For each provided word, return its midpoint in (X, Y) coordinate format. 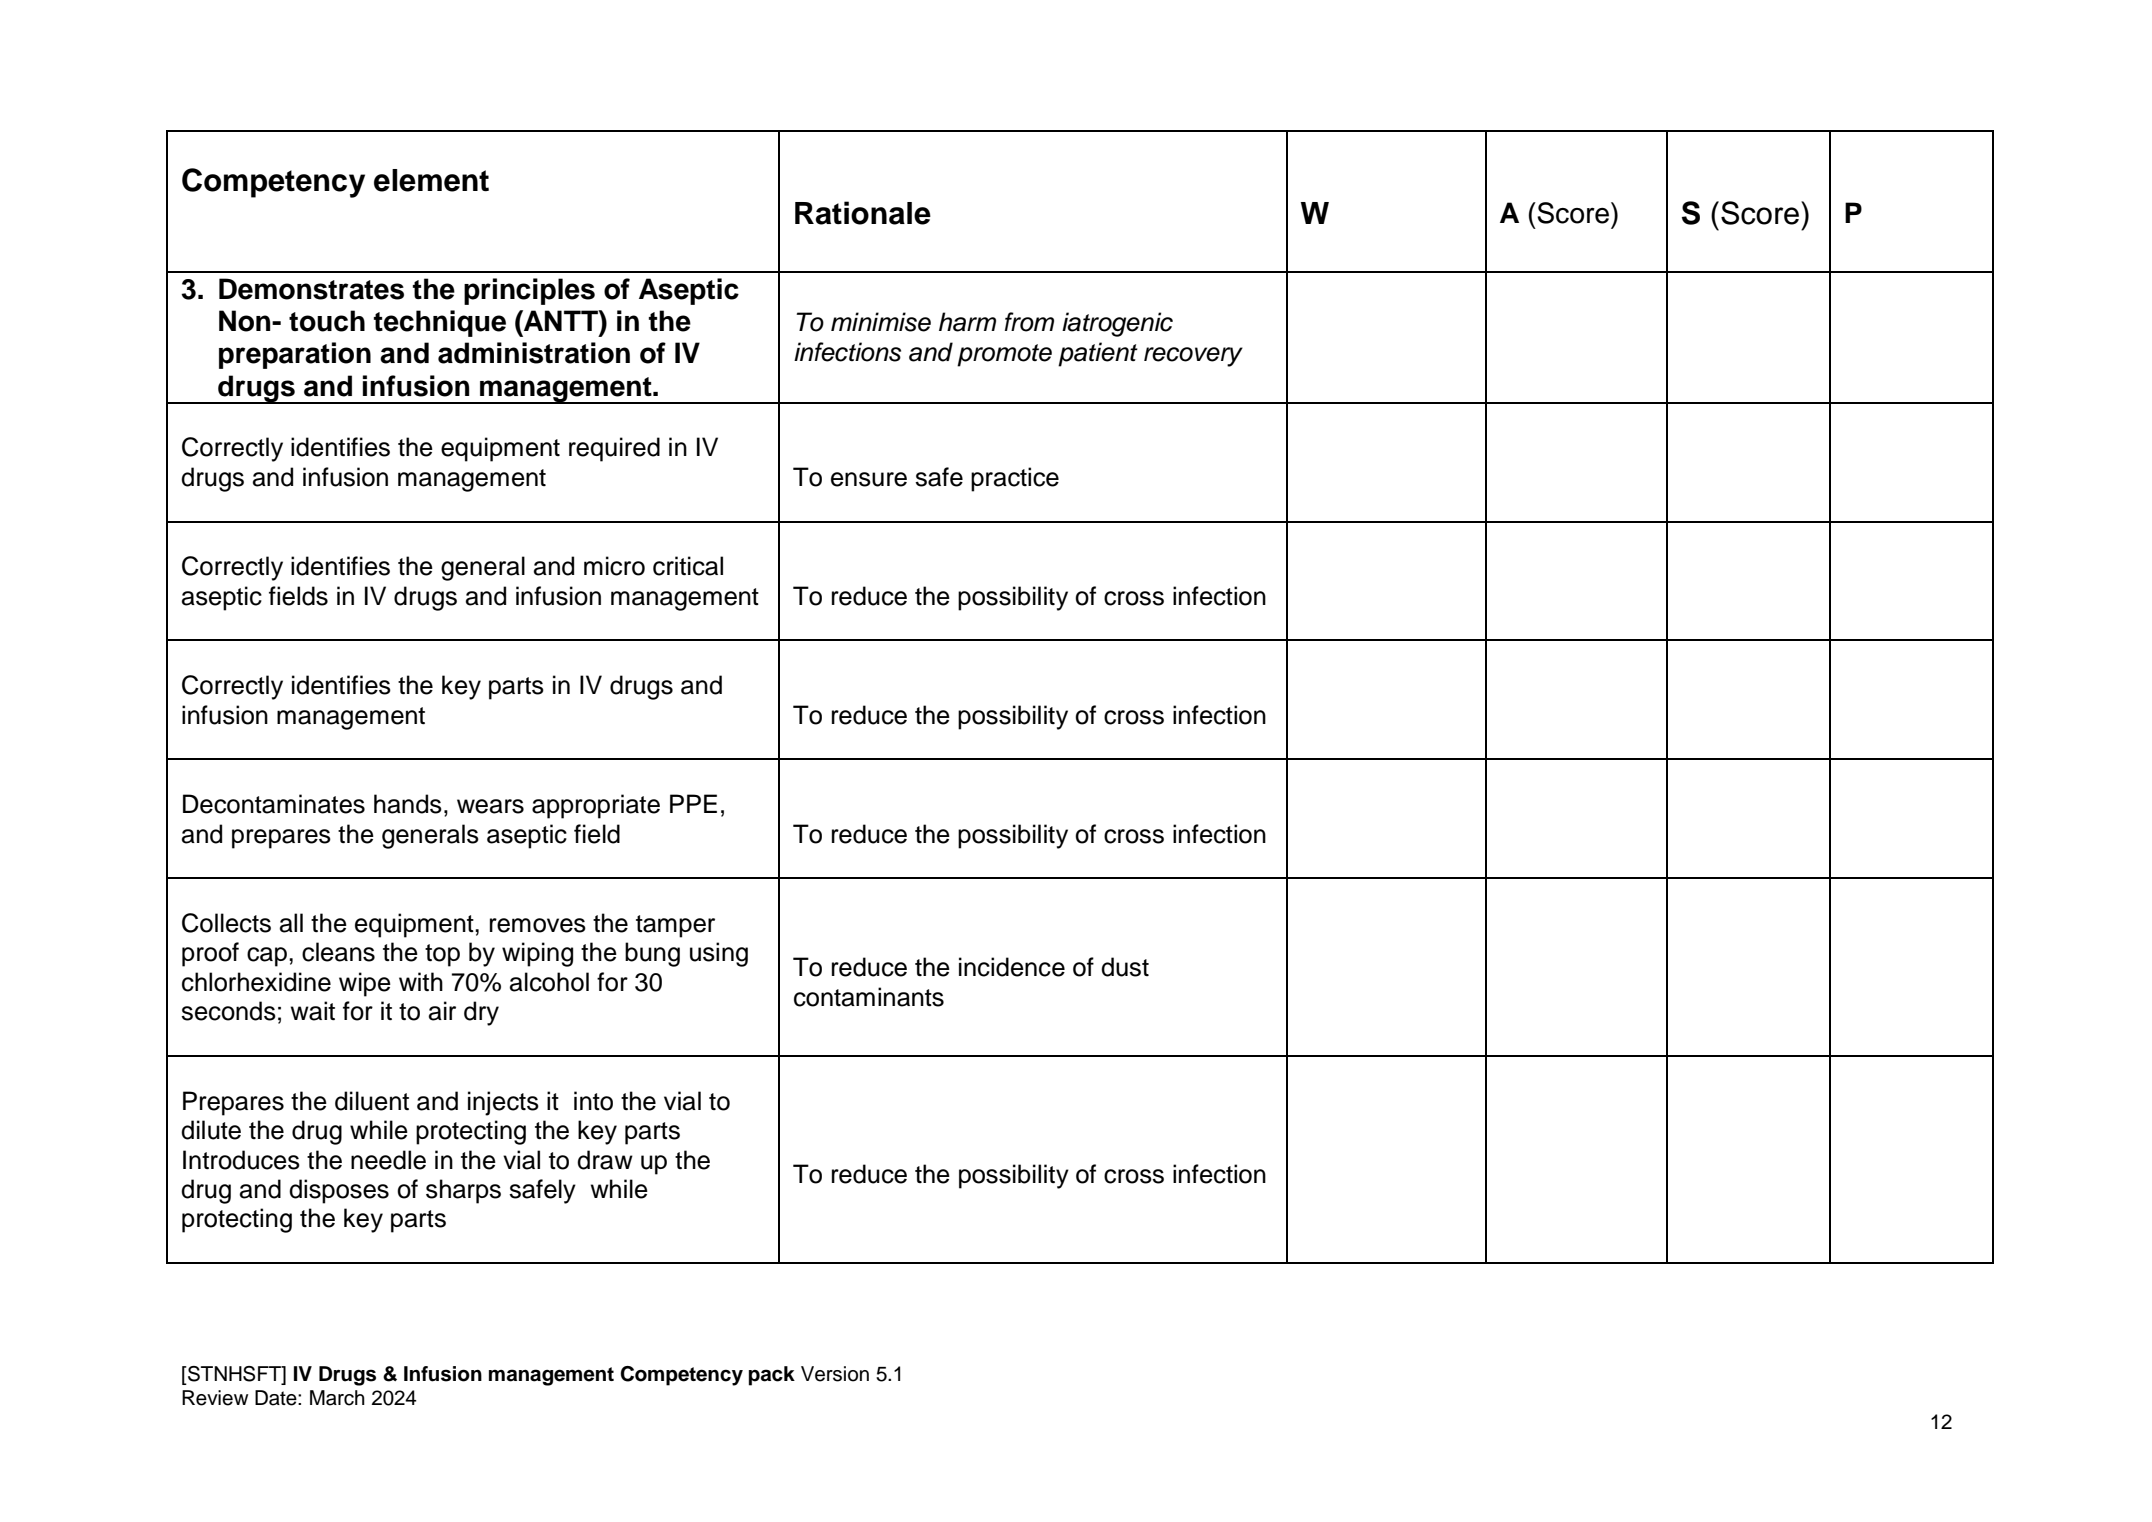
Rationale (863, 213)
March (337, 1398)
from (1029, 322)
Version (835, 1374)
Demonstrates (311, 289)
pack (772, 1376)
